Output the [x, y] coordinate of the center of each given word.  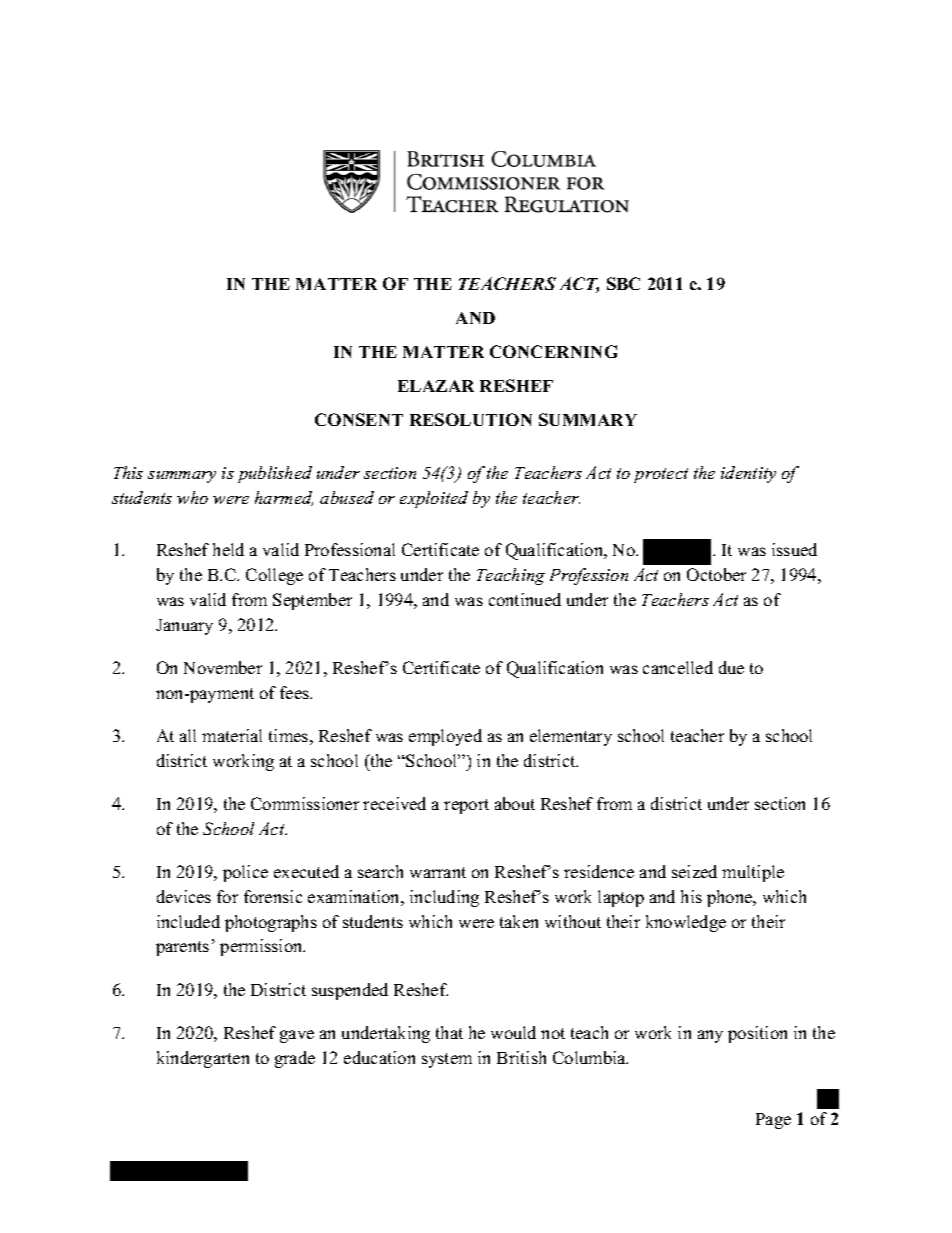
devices [184, 896]
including [444, 898]
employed [445, 737]
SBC [623, 283]
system [447, 1060]
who [192, 497]
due [731, 667]
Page [773, 1121]
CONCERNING [553, 351]
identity [748, 474]
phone [731, 898]
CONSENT [359, 419]
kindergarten [203, 1059]
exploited [434, 499]
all [188, 735]
